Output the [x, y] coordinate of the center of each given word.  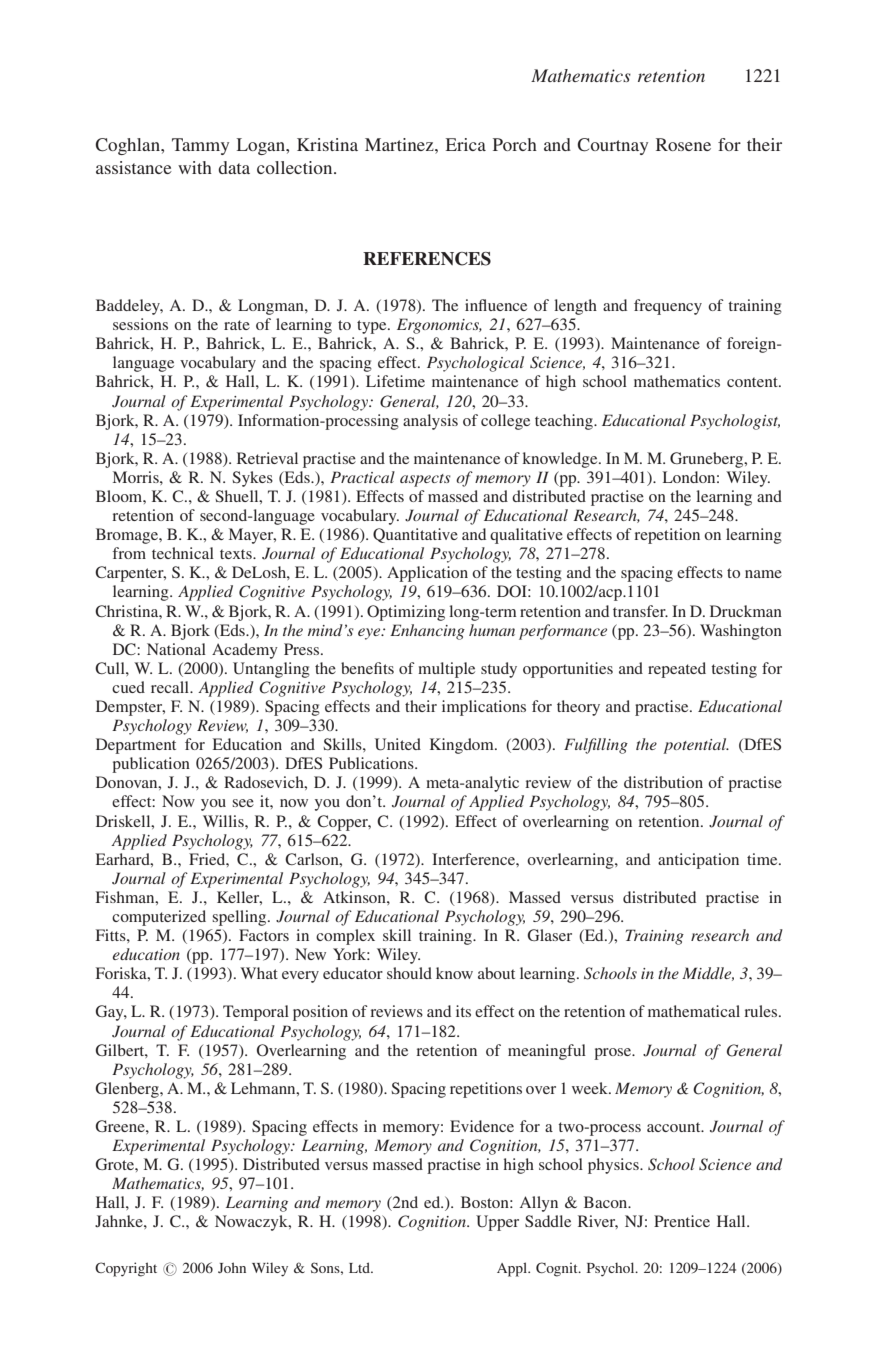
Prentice [682, 1221]
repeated [677, 670]
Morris [137, 477]
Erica [466, 144]
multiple [446, 670]
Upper [497, 1223]
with [195, 167]
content [753, 382]
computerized [159, 918]
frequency [668, 307]
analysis [430, 422]
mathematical [694, 1011]
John [232, 1267]
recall [171, 687]
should [409, 973]
